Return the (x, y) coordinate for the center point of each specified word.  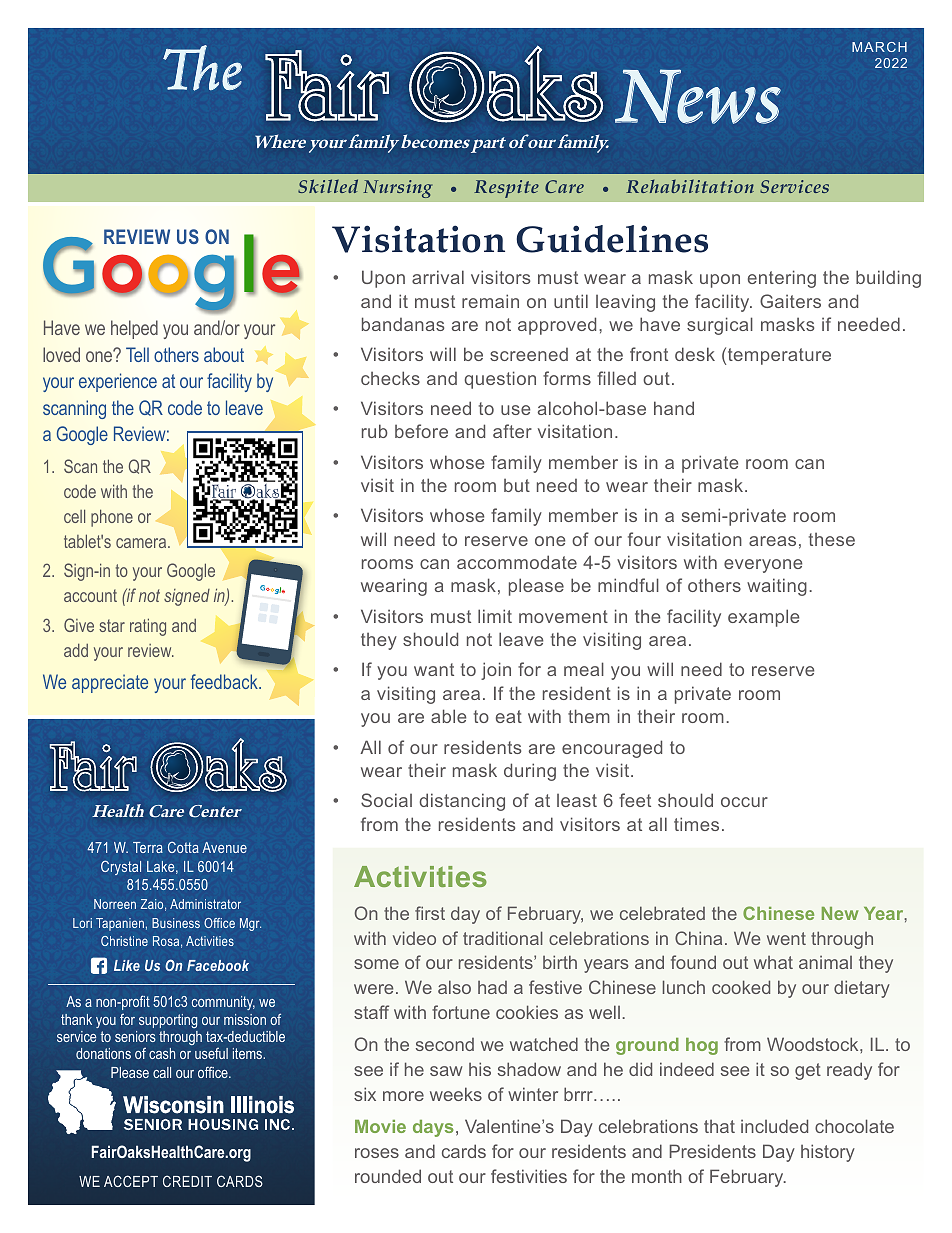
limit (495, 616)
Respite (506, 189)
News (698, 96)
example (764, 618)
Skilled (328, 186)
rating (148, 627)
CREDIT (187, 1181)
